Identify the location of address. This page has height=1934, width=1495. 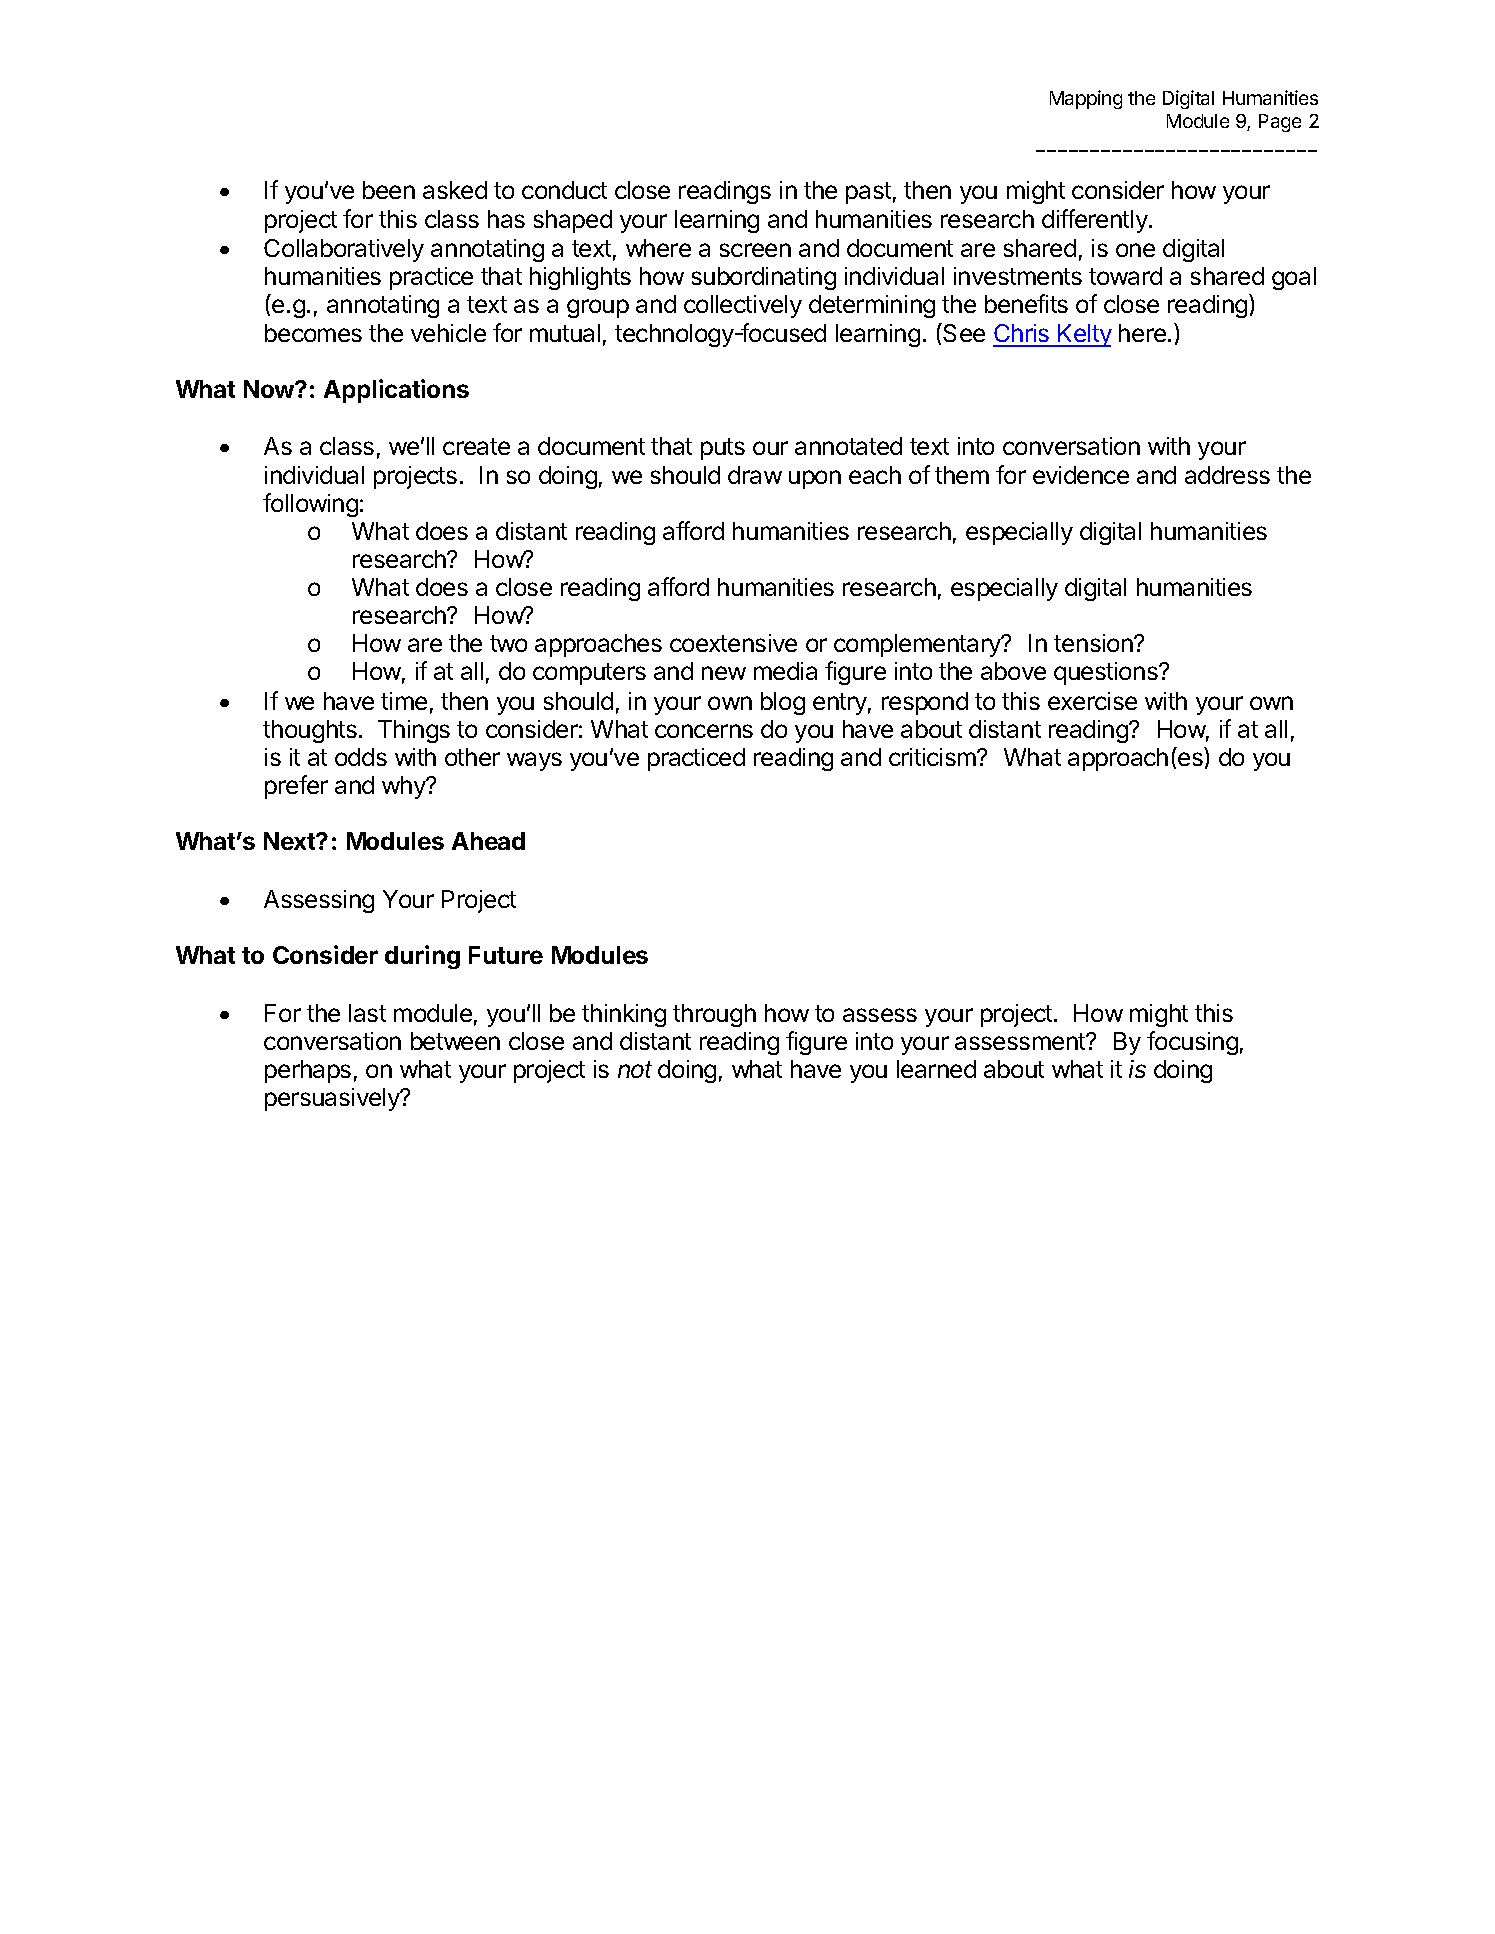
(1227, 475).
